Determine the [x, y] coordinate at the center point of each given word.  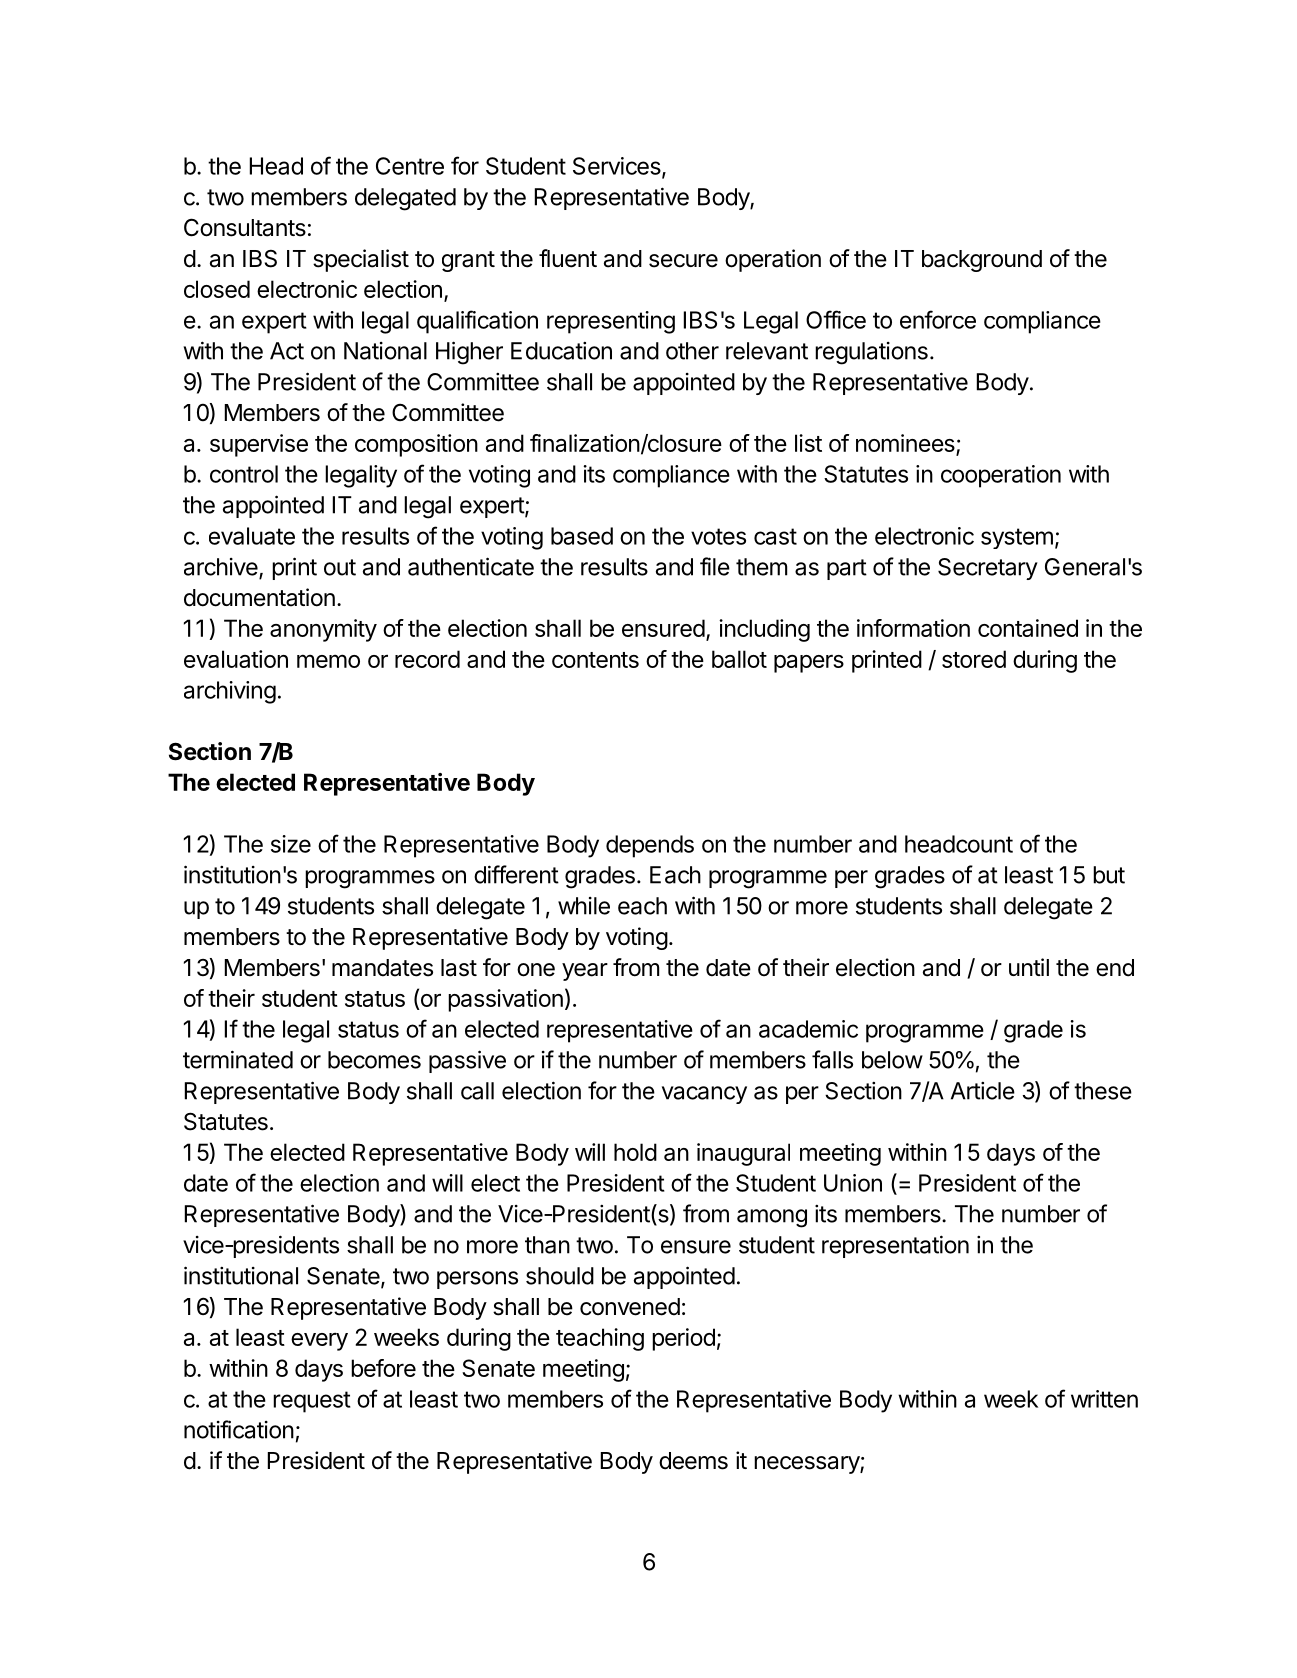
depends [650, 846]
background [982, 261]
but [1109, 875]
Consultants [245, 227]
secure [683, 261]
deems [693, 1461]
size [291, 844]
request [312, 1402]
